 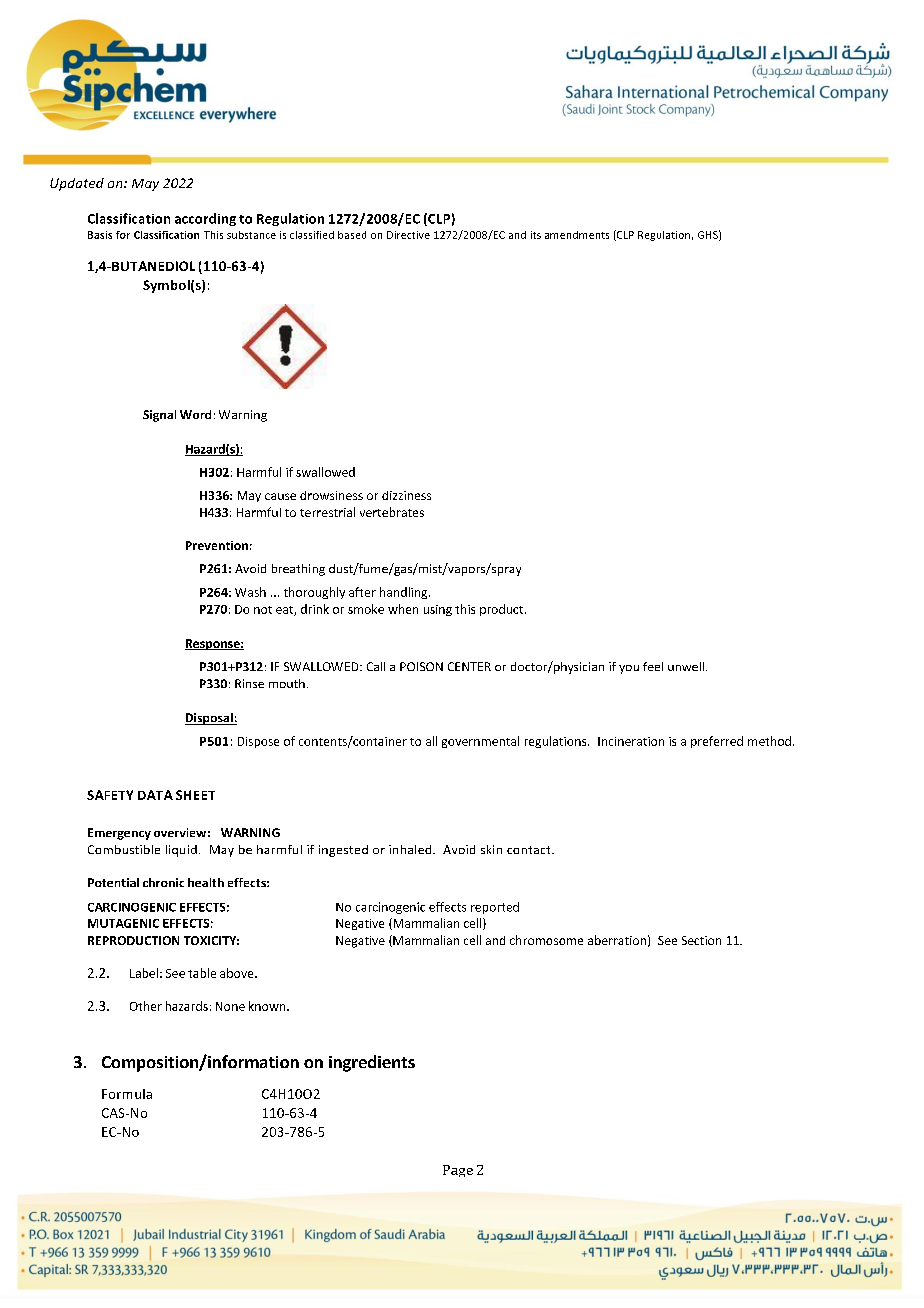 I want to click on POISON, so click(x=421, y=666).
